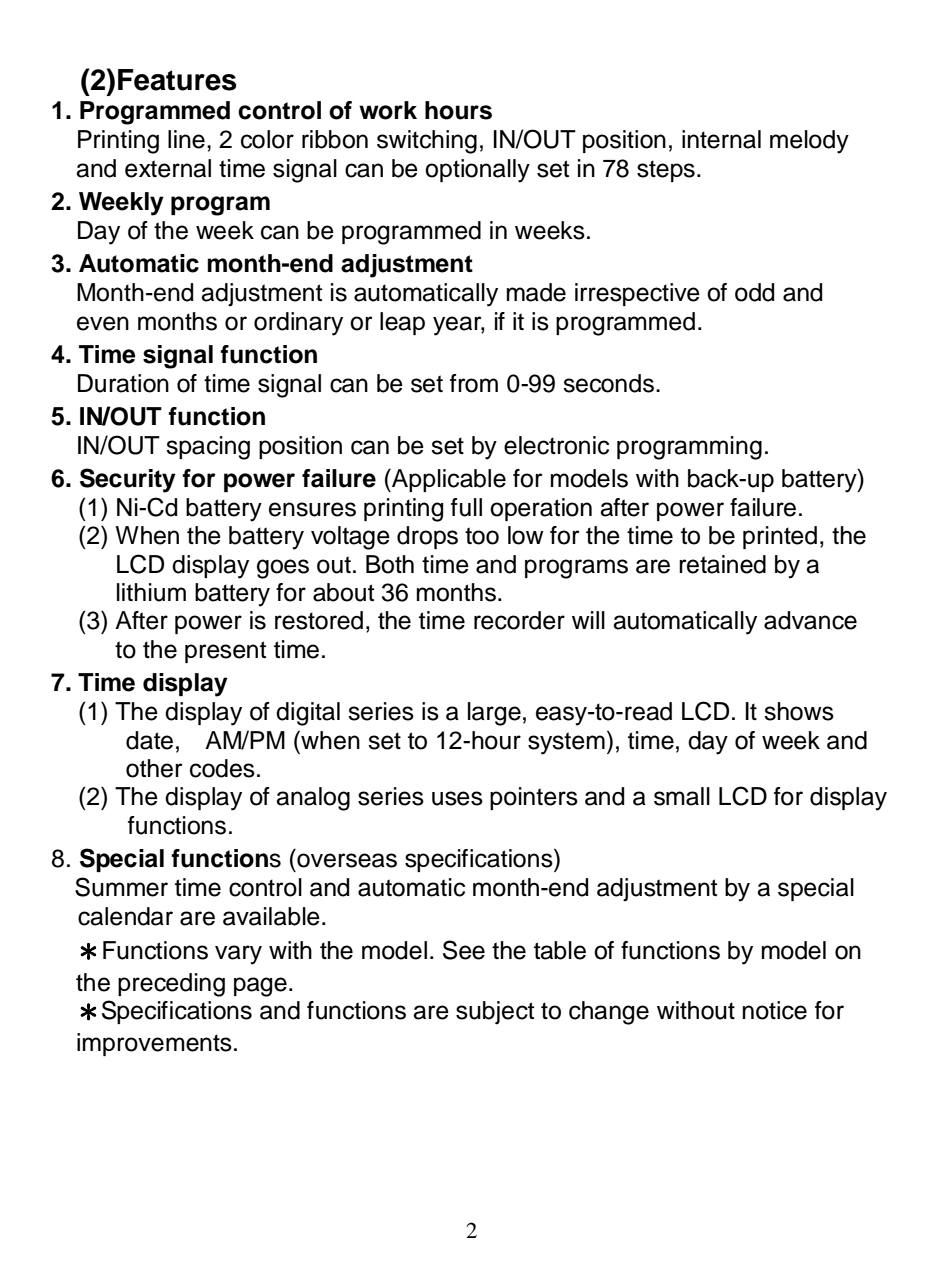 The height and width of the image is (1288, 942). Describe the element at coordinates (186, 139) in the image. I see `line` at that location.
